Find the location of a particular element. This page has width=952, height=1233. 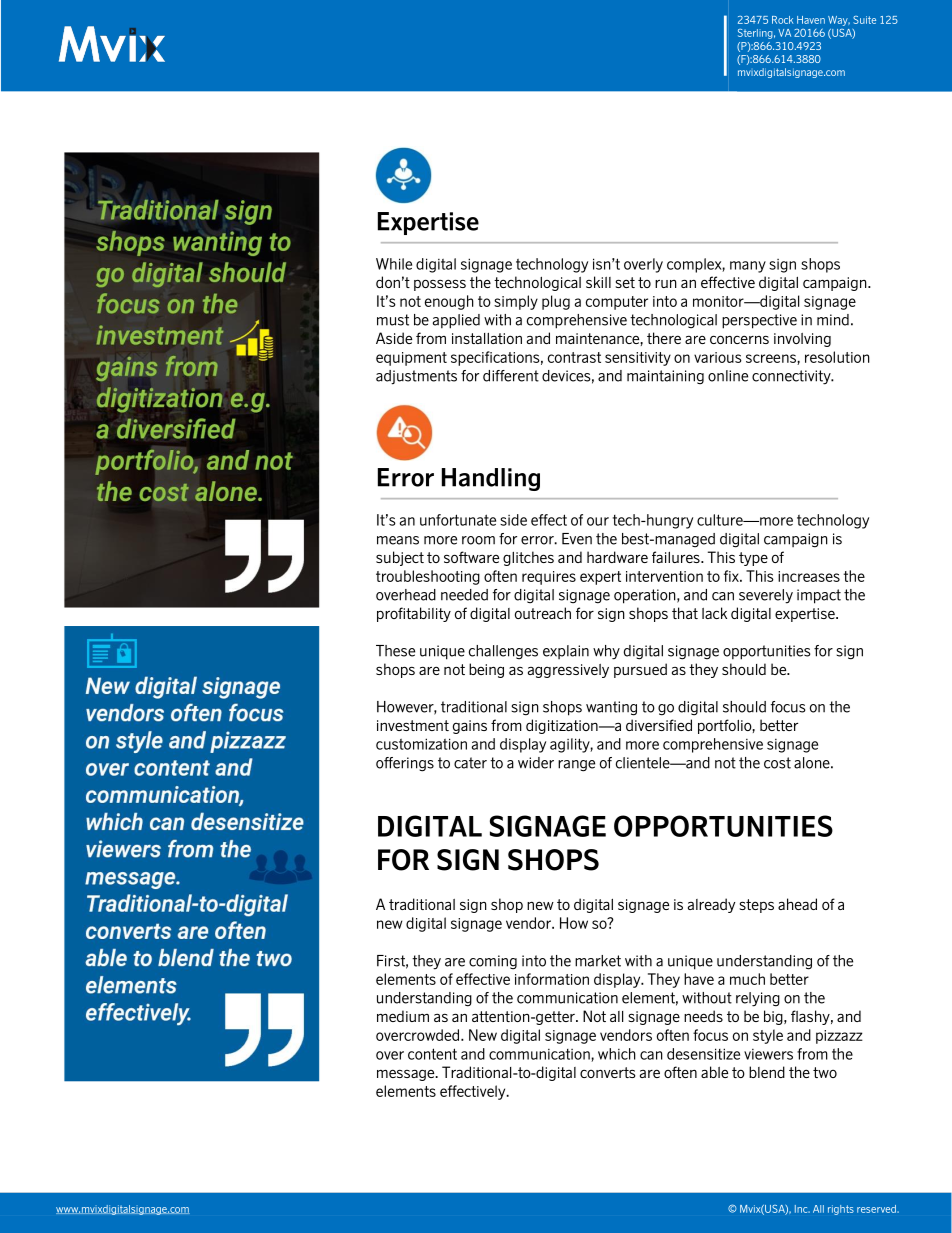

Rock is located at coordinates (782, 20).
